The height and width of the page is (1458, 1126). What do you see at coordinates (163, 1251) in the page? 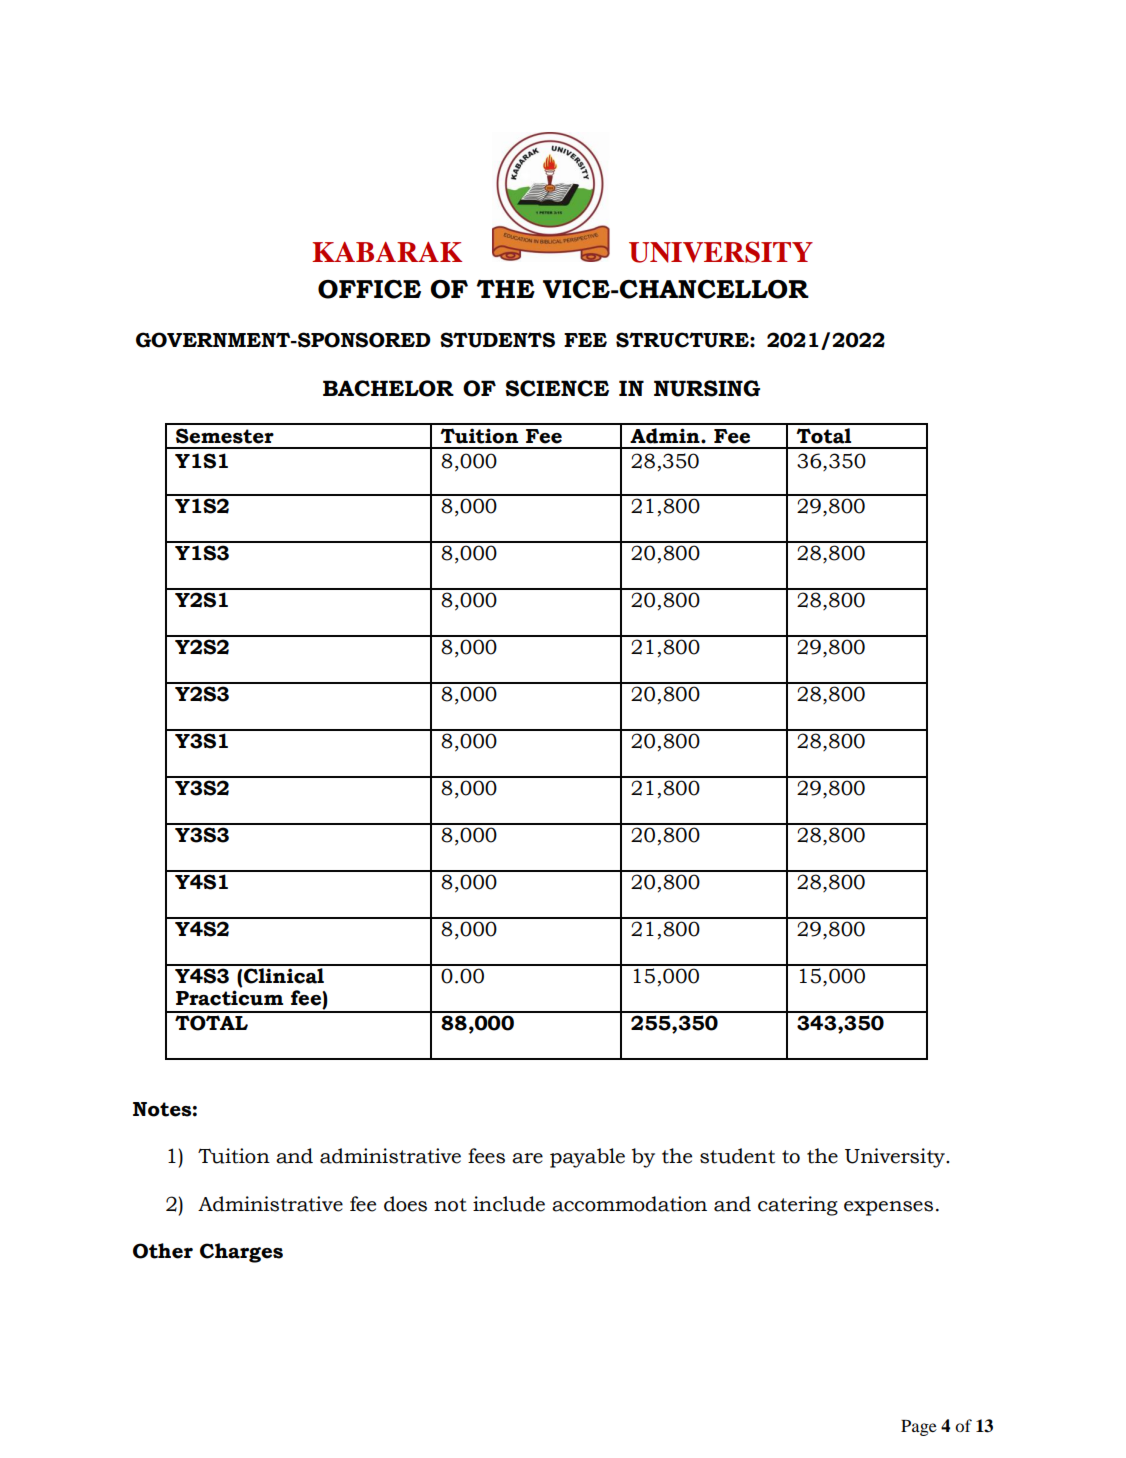
I see `Other` at bounding box center [163, 1251].
